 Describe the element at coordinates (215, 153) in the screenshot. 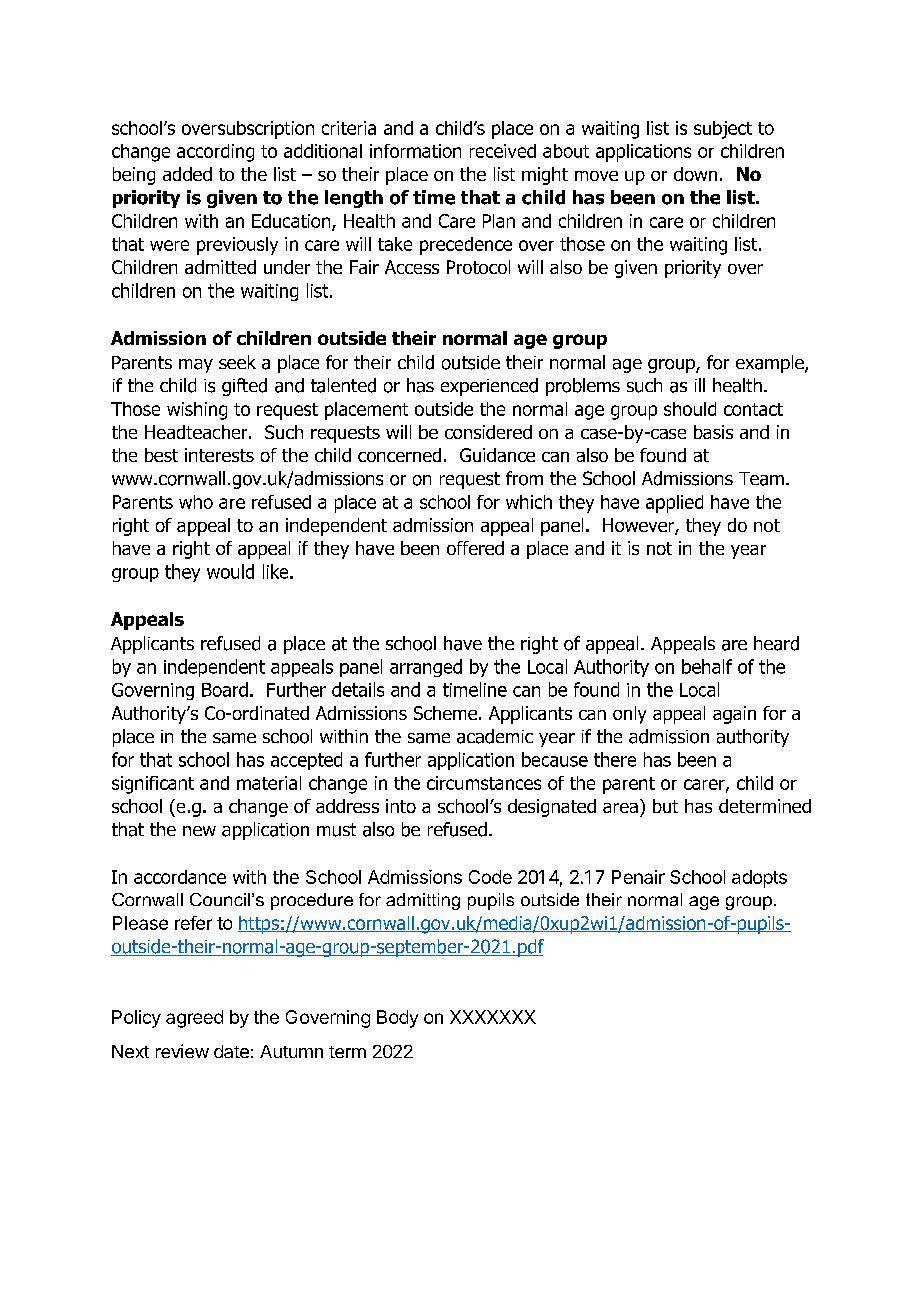

I see `according` at that location.
